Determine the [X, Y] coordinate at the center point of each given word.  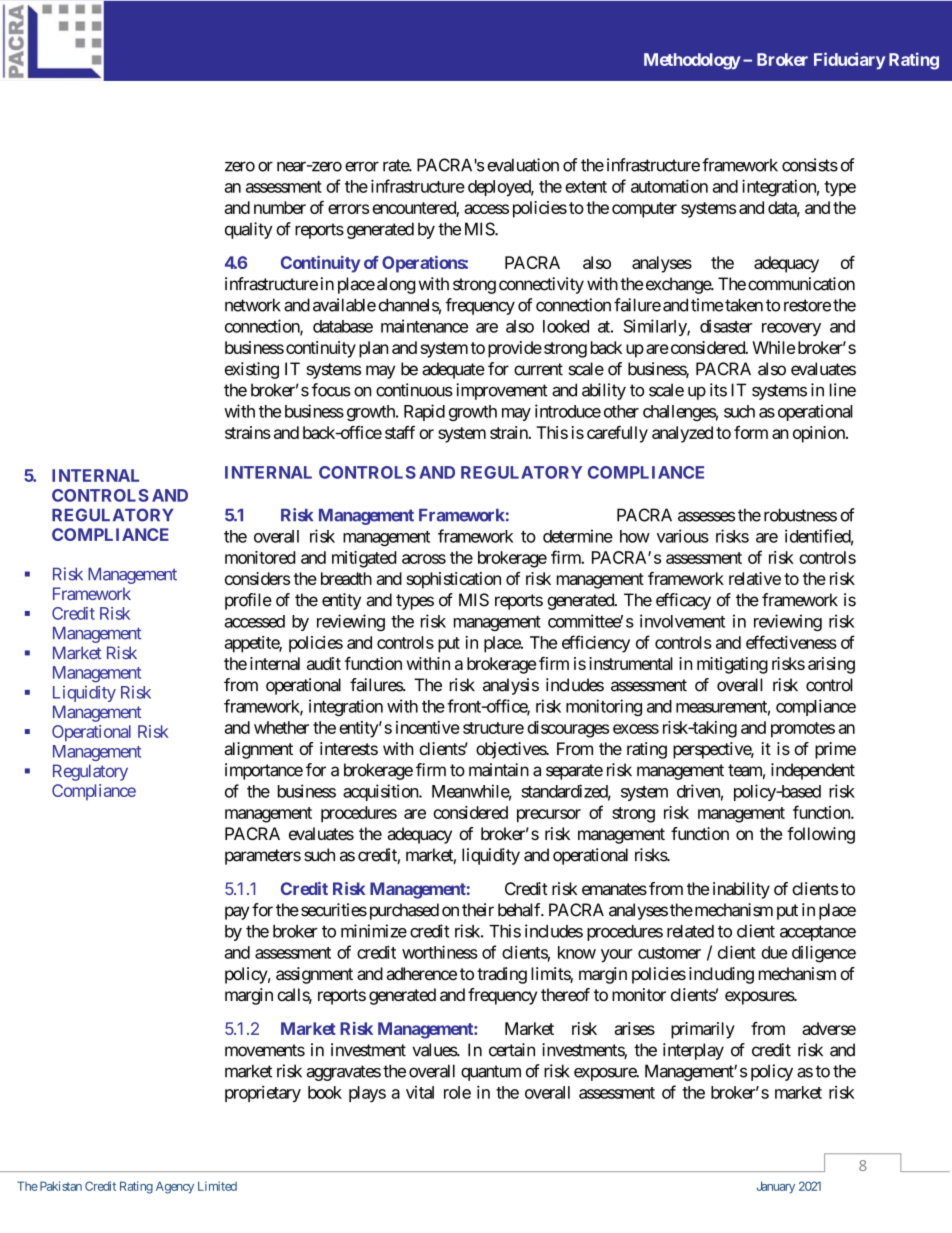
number [280, 207]
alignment [259, 750]
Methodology [692, 61]
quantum [491, 1073]
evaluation [523, 165]
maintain [499, 770]
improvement [502, 391]
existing [252, 370]
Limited [217, 1186]
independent [813, 771]
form [751, 432]
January [776, 1187]
